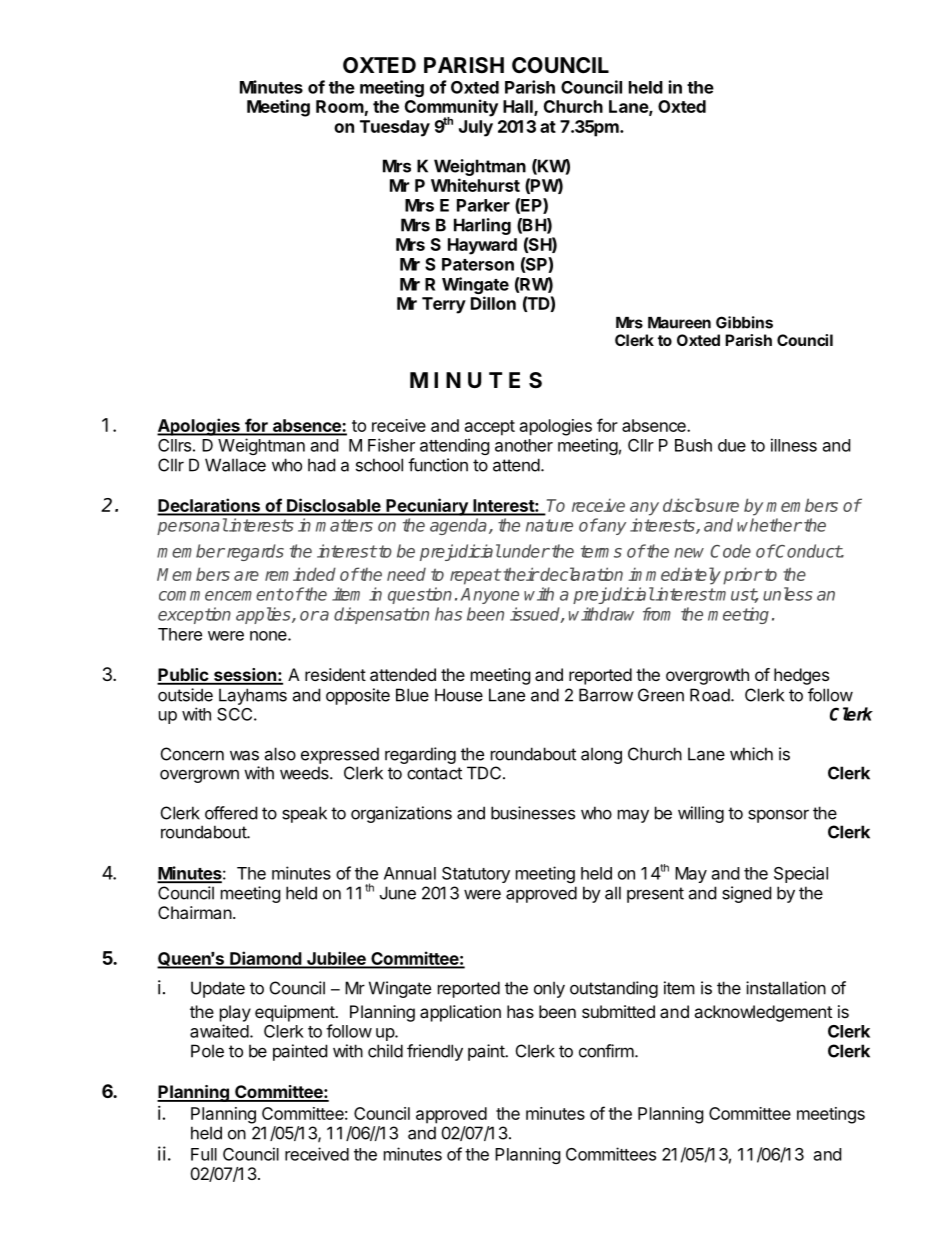 The height and width of the page is (1233, 952). Describe the element at coordinates (732, 445) in the page. I see `due` at that location.
